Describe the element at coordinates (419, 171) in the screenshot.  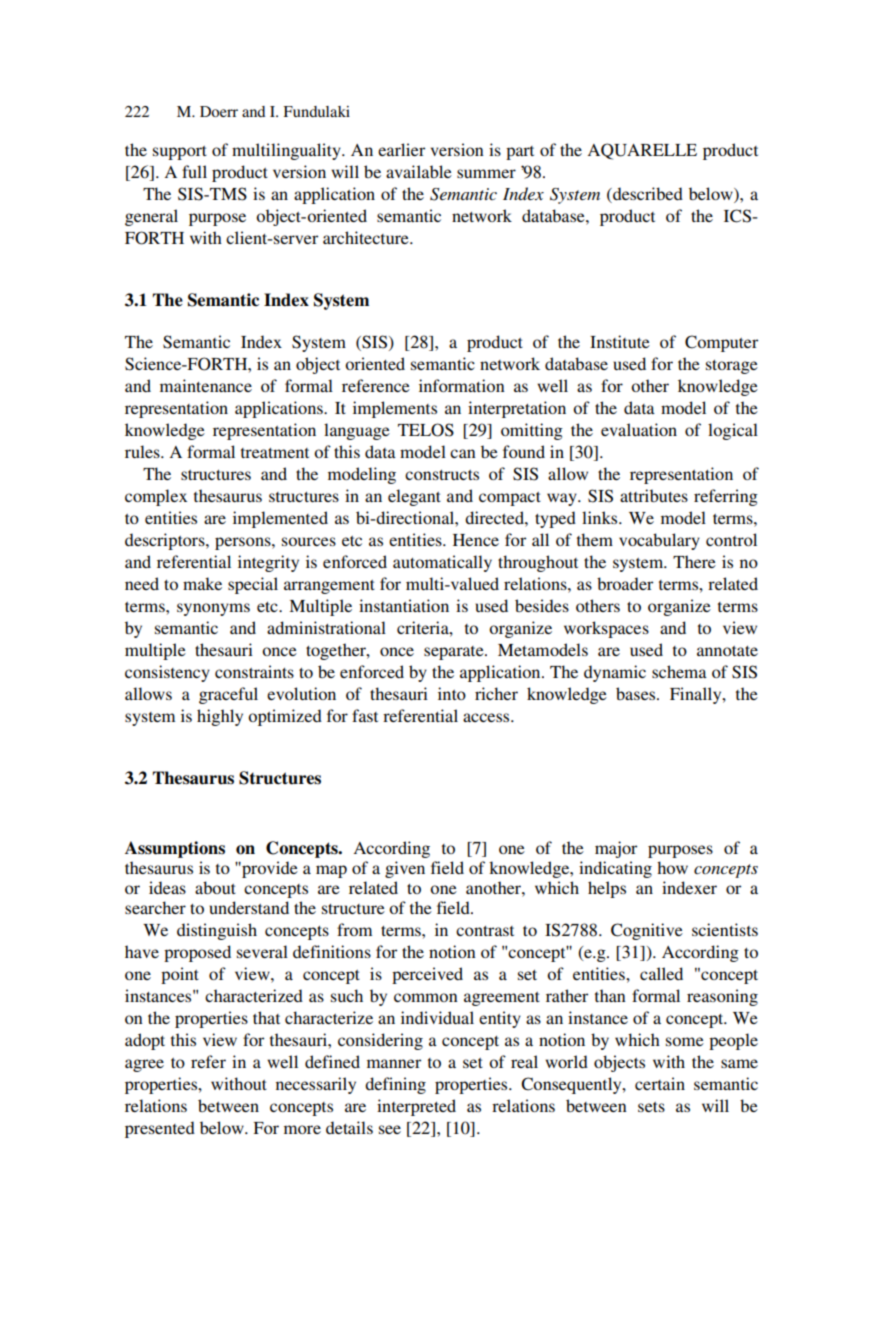
I see `available` at that location.
